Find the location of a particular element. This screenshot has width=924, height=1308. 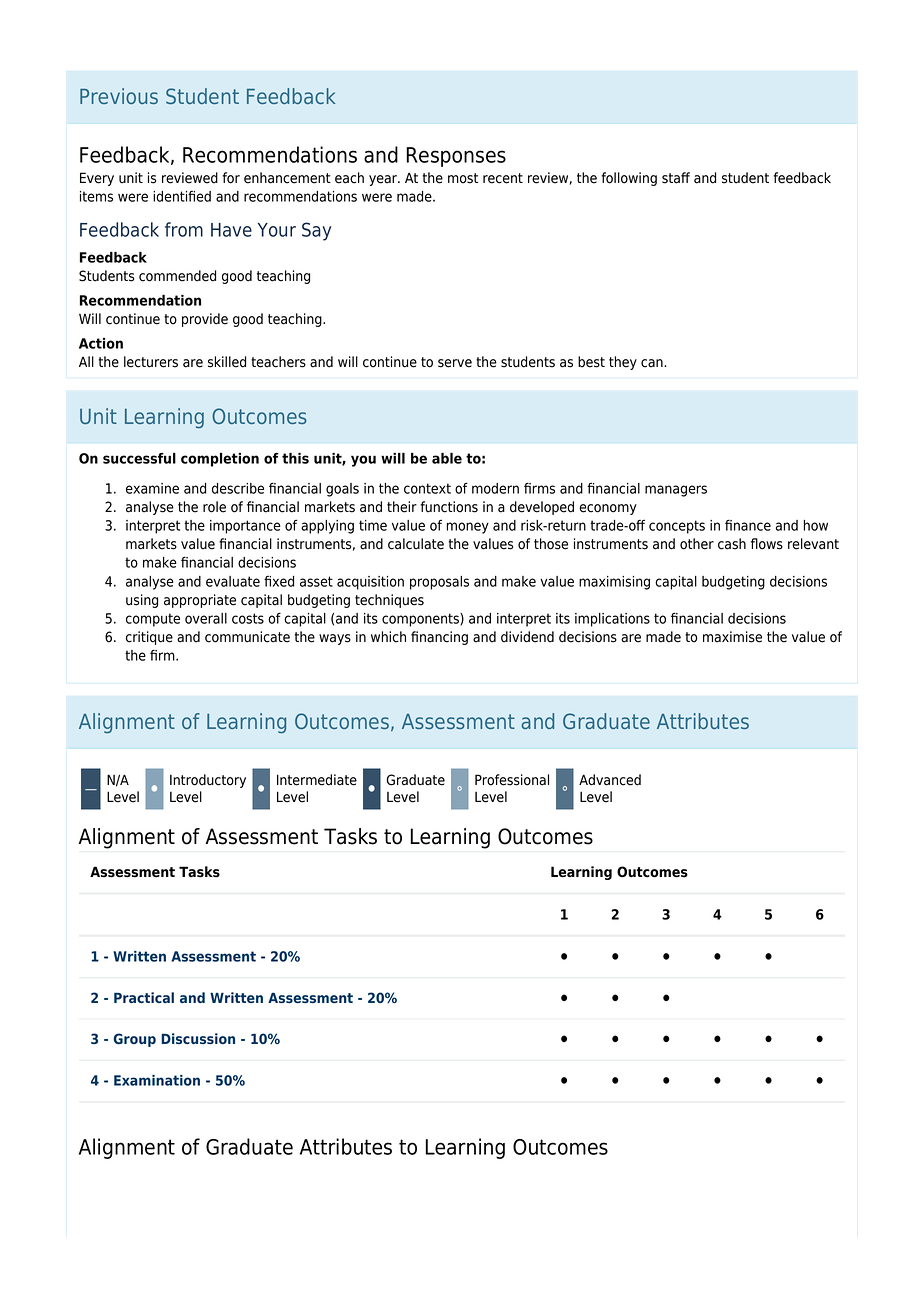

Advanced is located at coordinates (610, 780).
